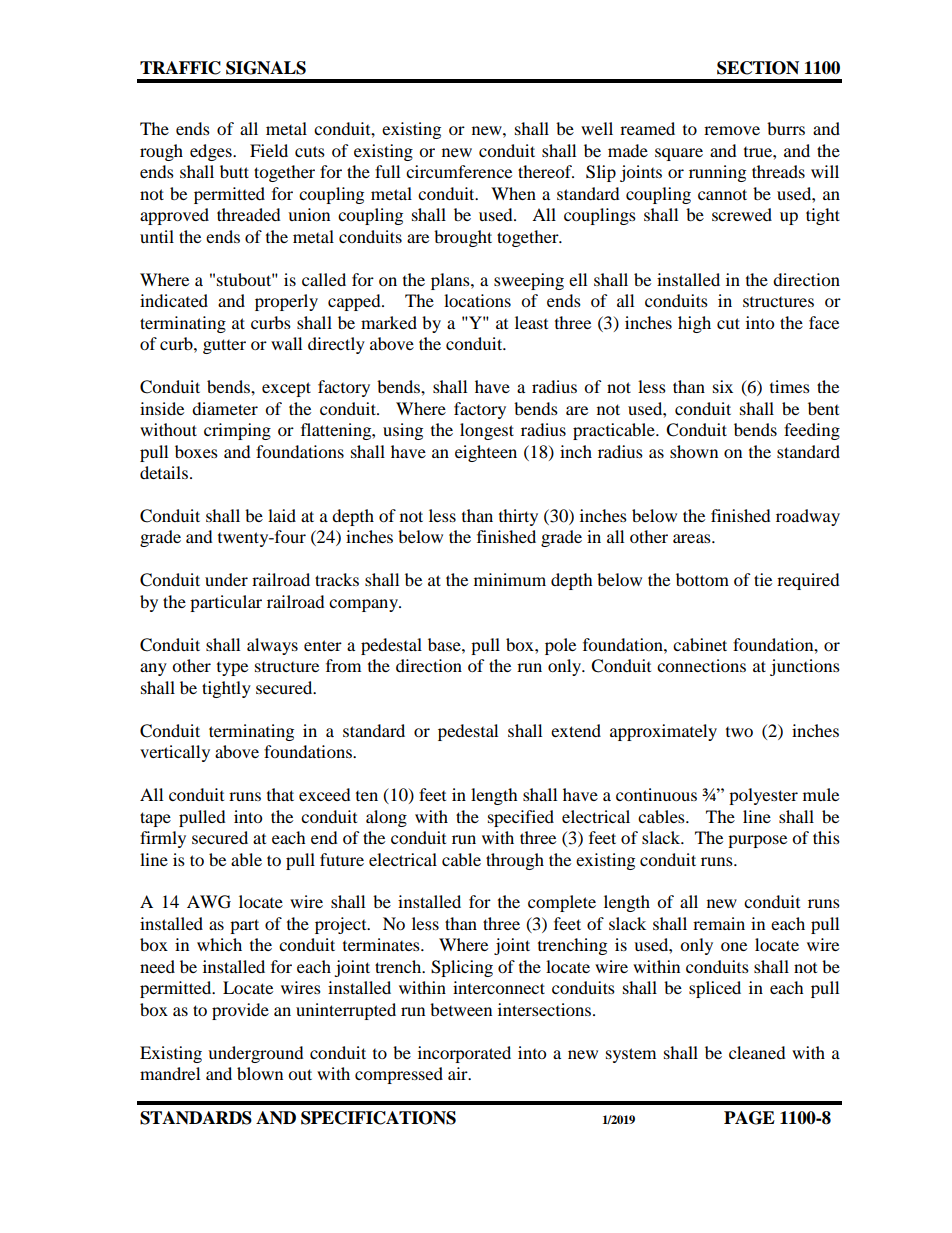  Describe the element at coordinates (272, 646) in the page. I see `always` at that location.
